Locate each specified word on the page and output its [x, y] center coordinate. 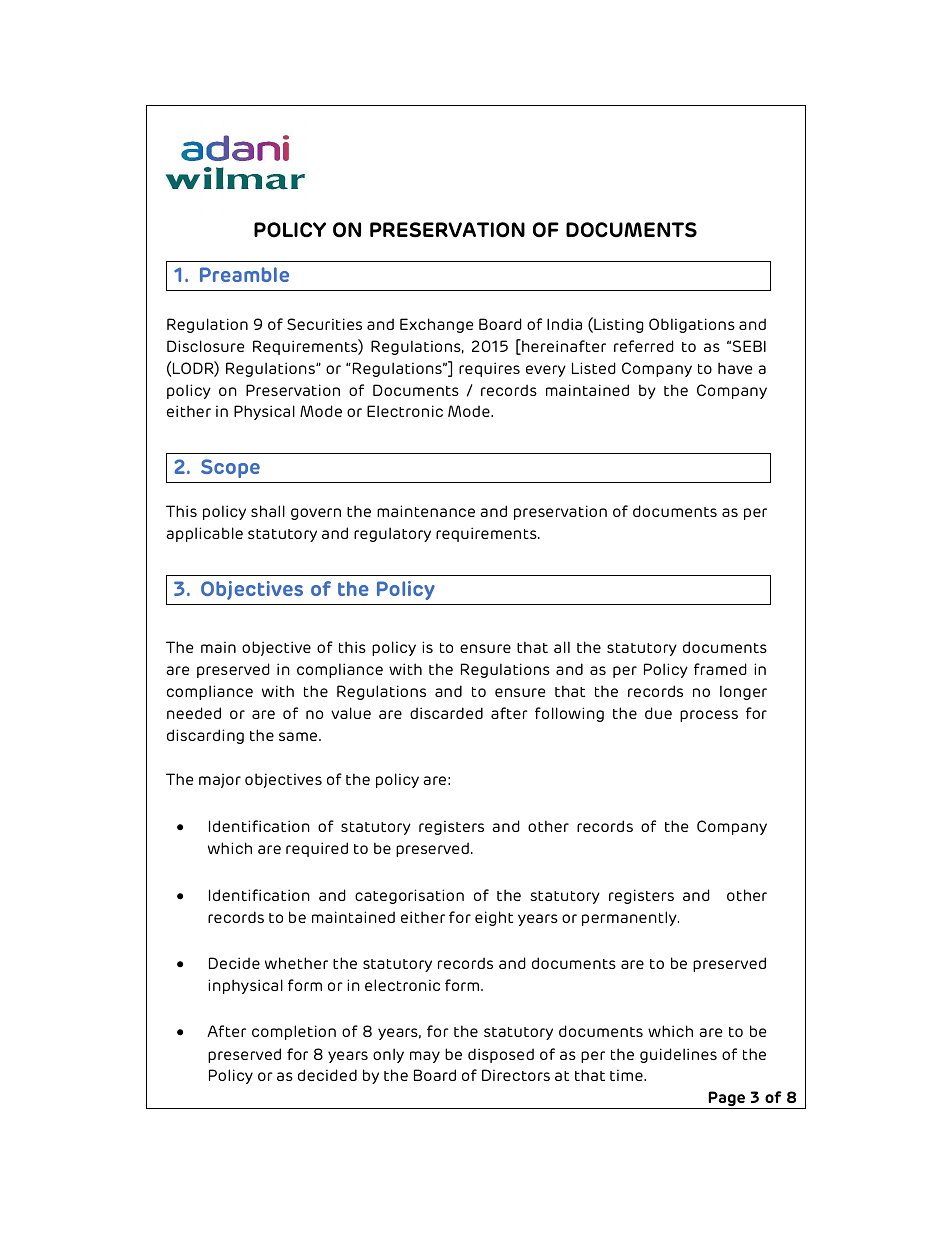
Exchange [436, 325]
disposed [501, 1055]
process [709, 716]
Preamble [244, 274]
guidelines [678, 1055]
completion [294, 1032]
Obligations [692, 325]
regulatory [392, 534]
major [220, 780]
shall [268, 511]
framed [720, 669]
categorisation [409, 896]
